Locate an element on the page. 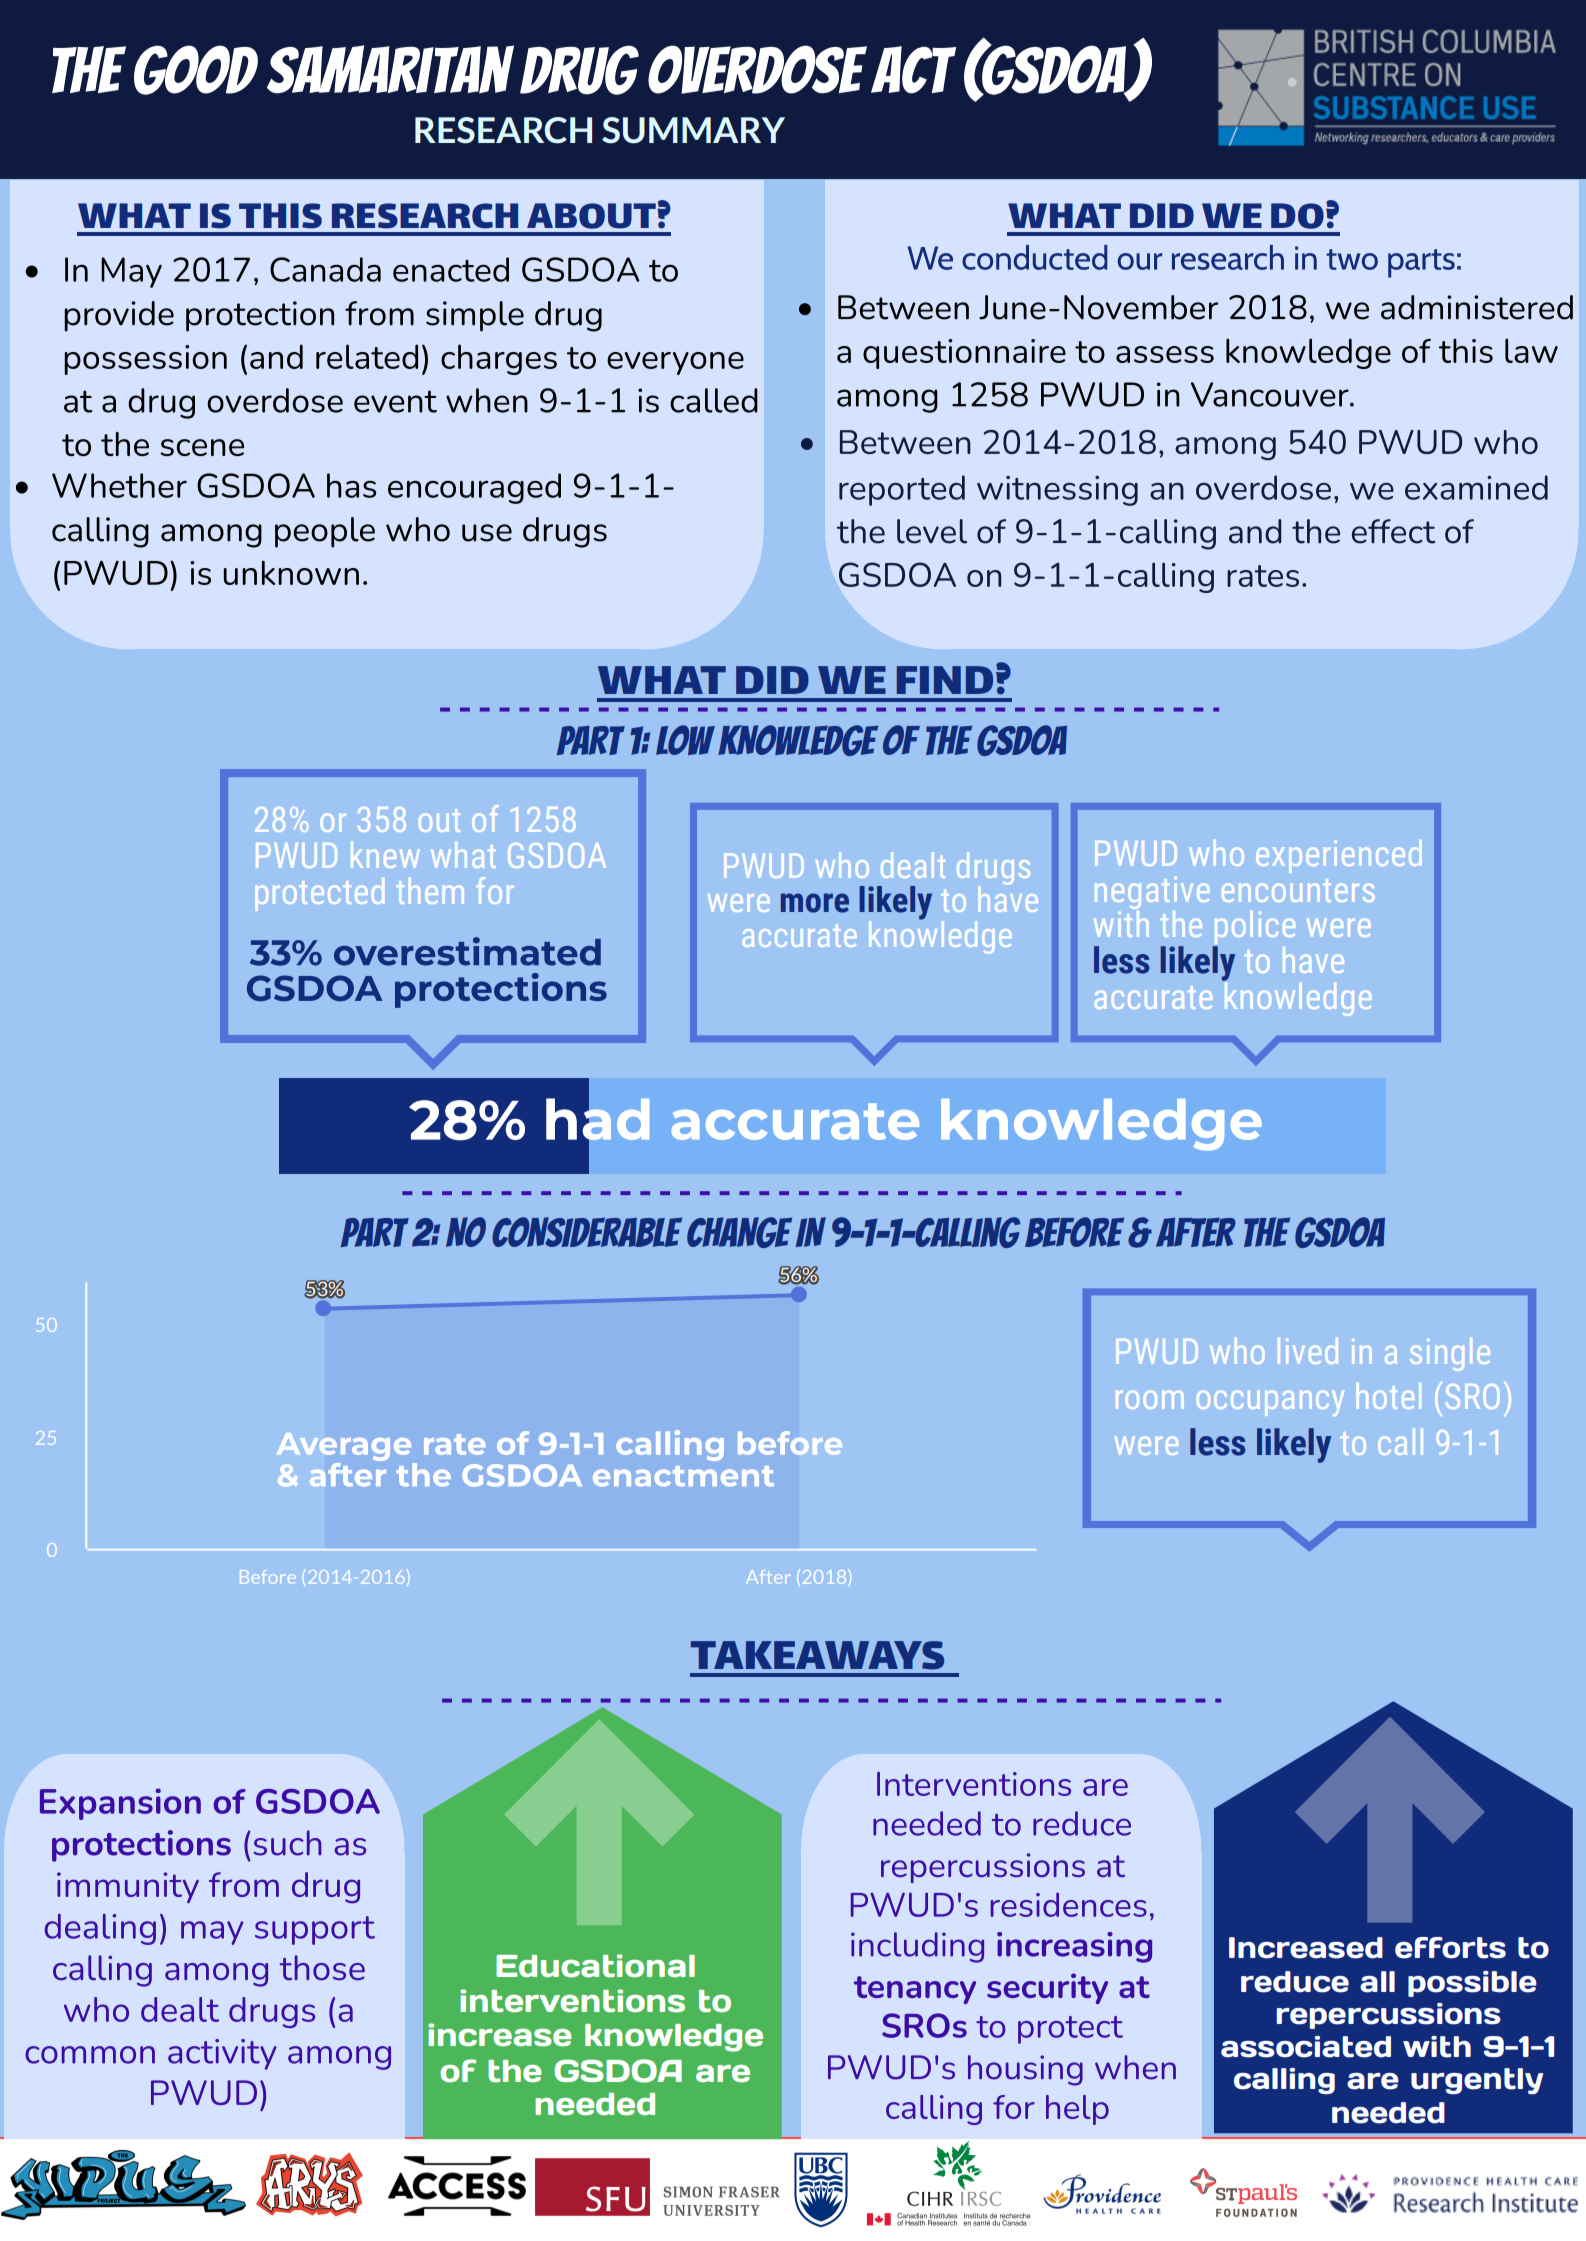  tenancy is located at coordinates (915, 1990).
